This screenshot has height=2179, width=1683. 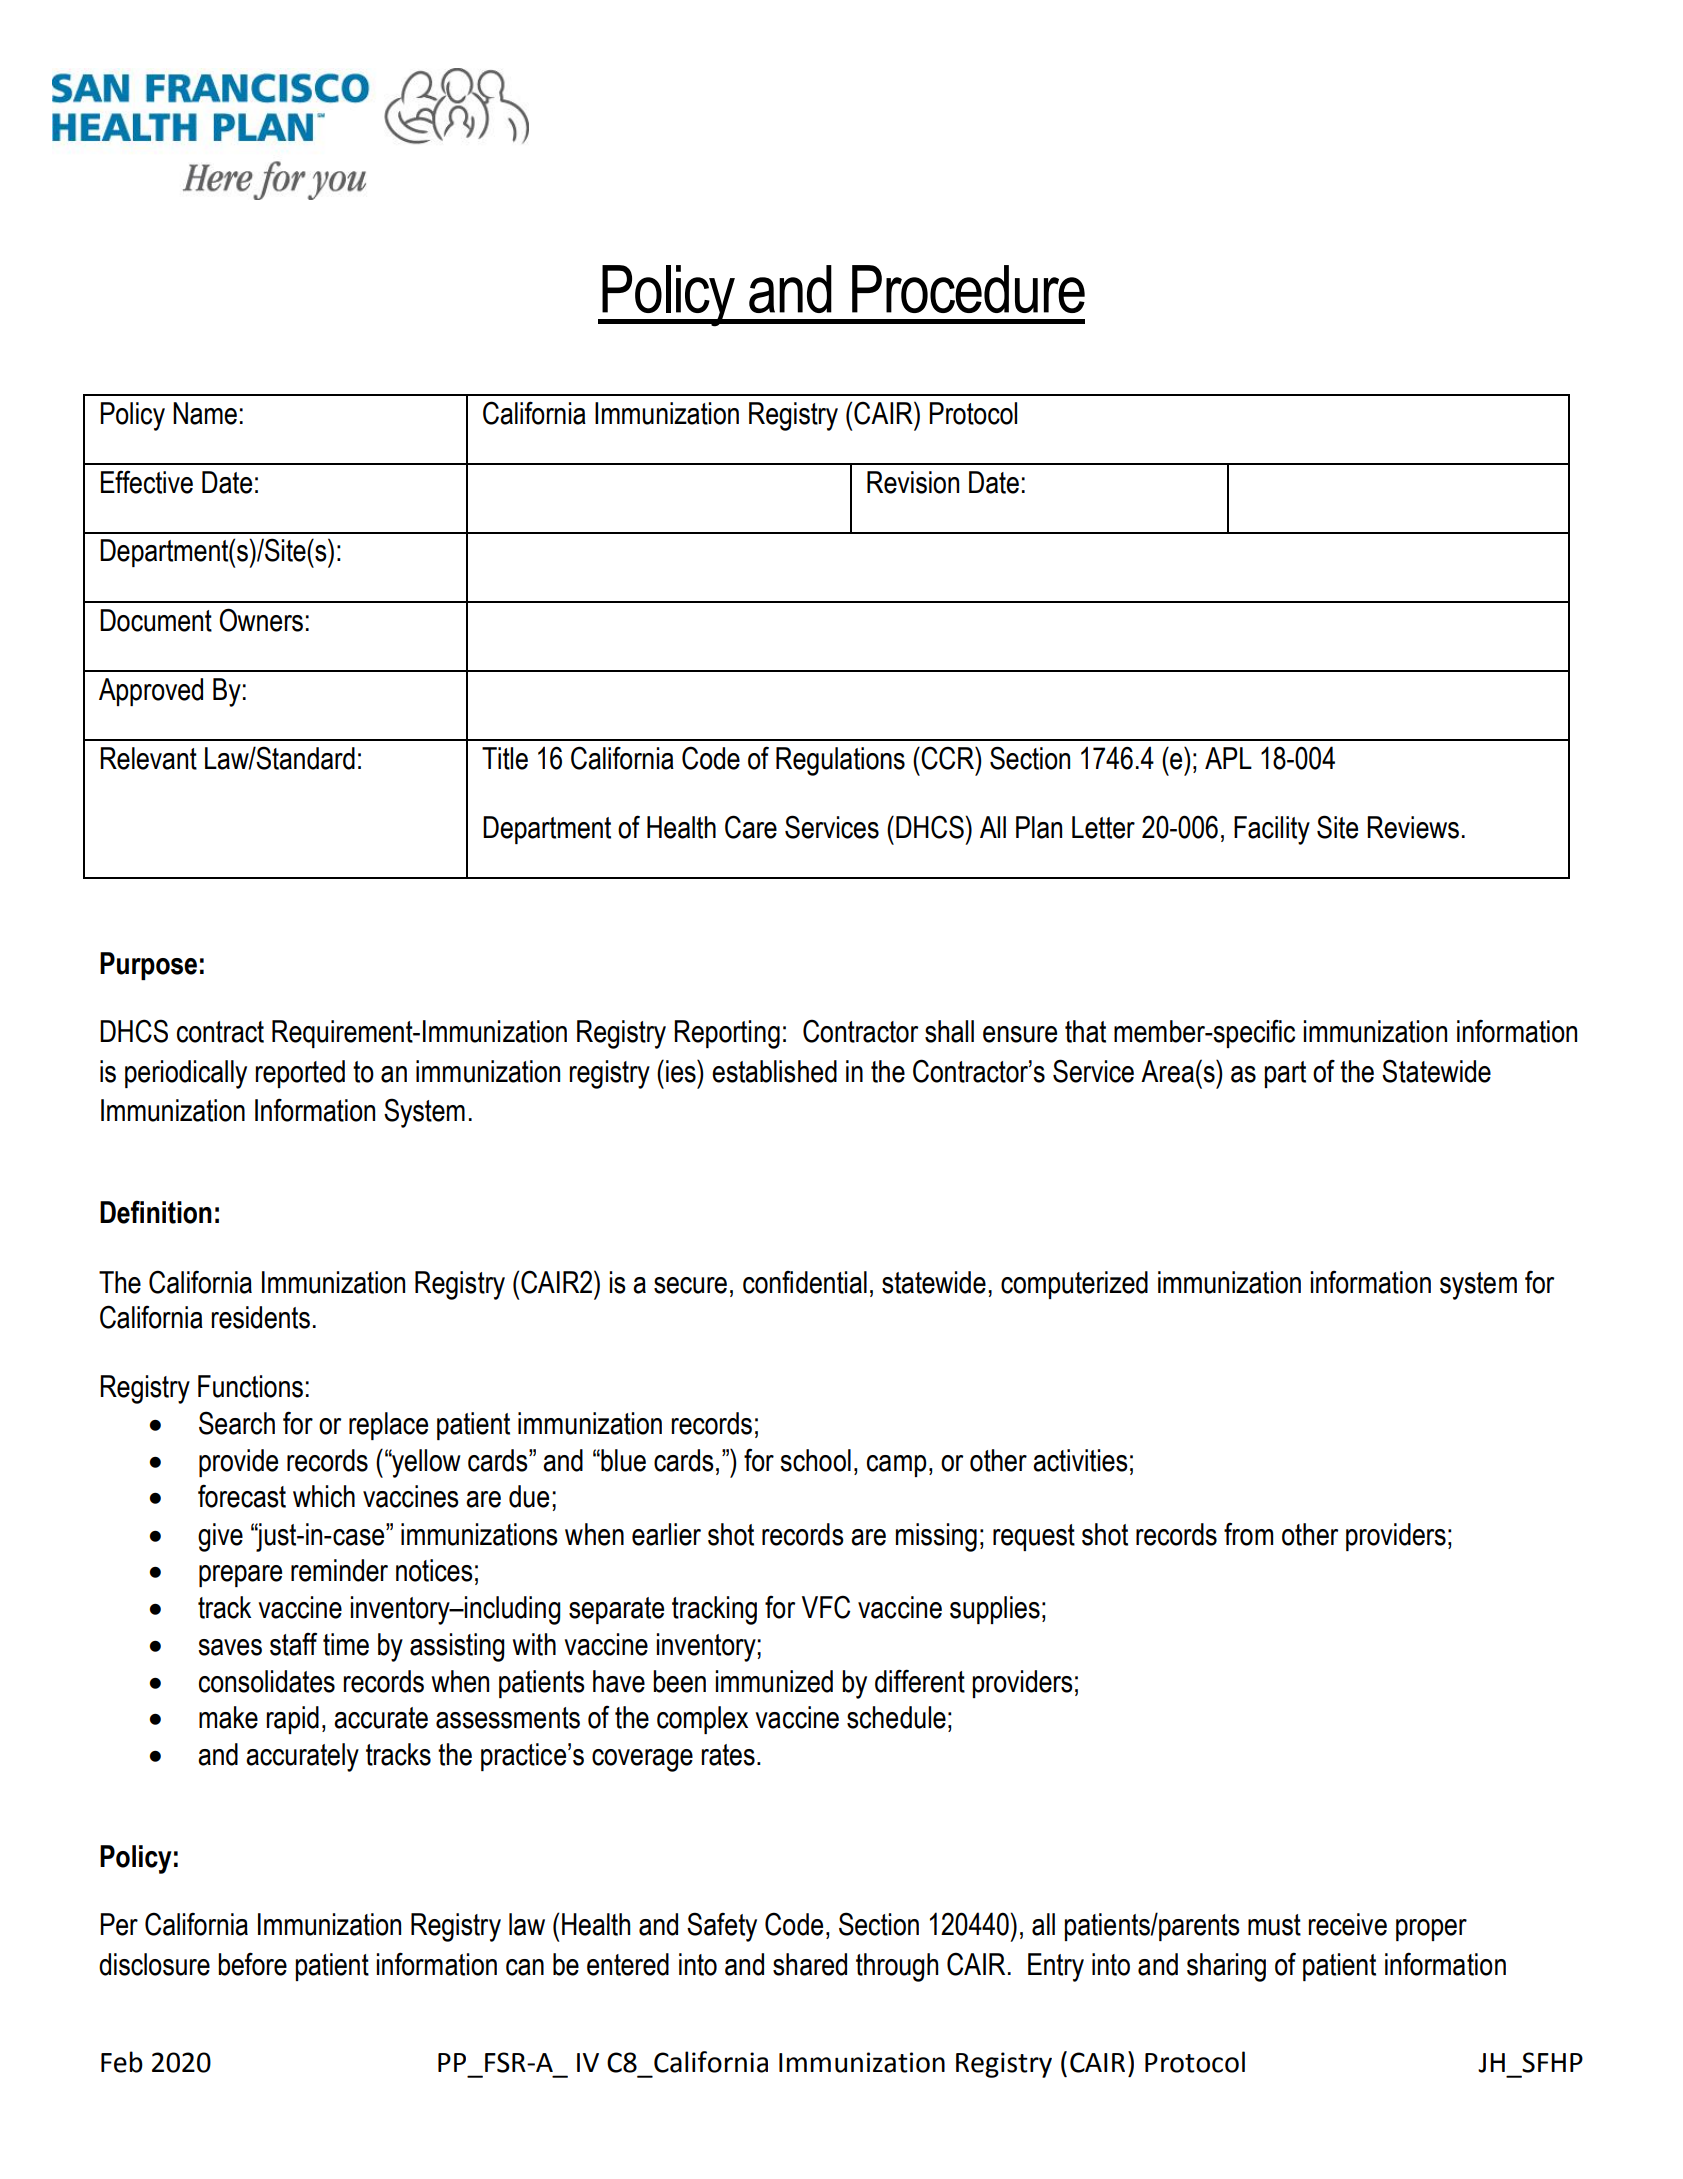 I want to click on computerized, so click(x=1074, y=1285).
